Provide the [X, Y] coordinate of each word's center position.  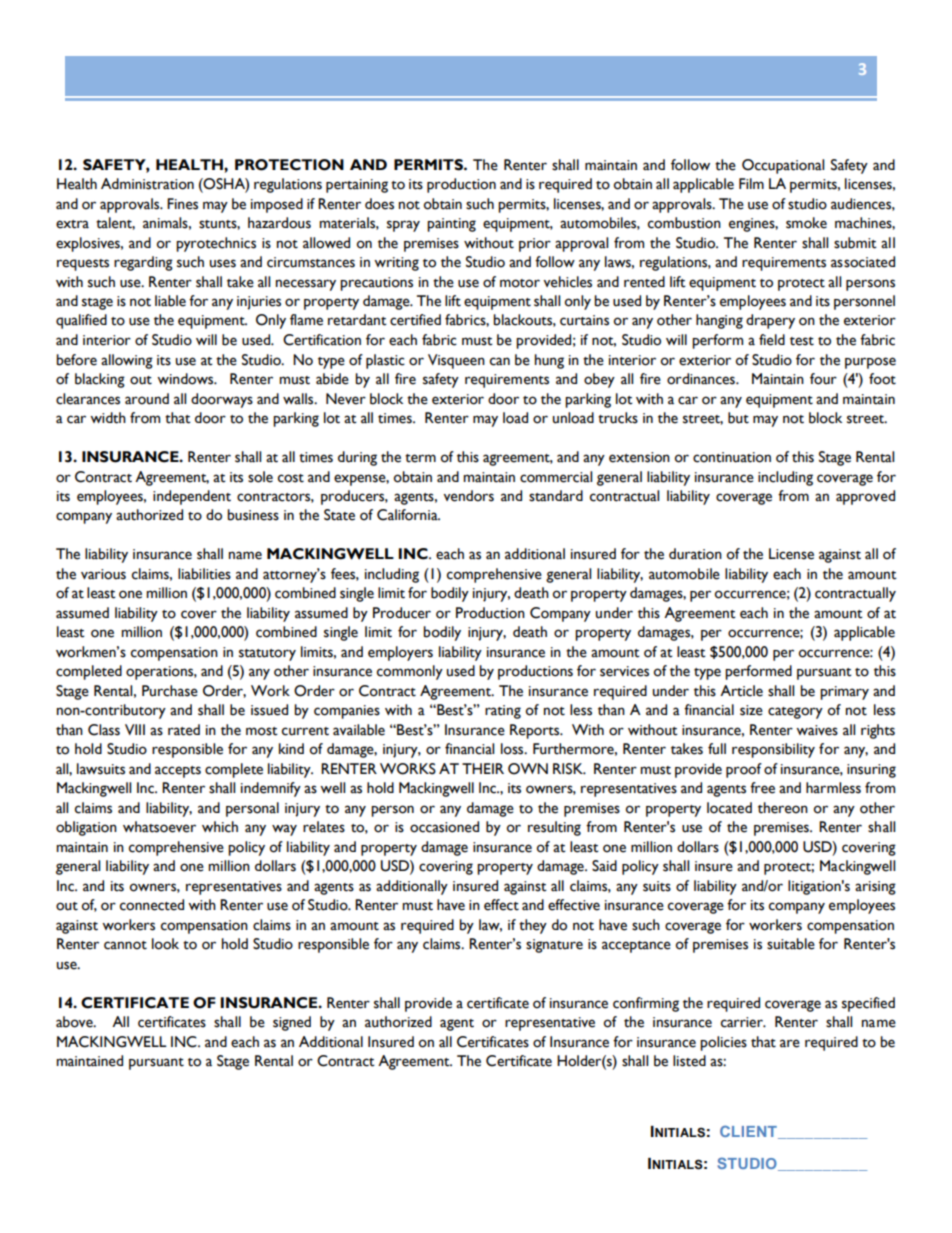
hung [549, 361]
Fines [182, 204]
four [823, 379]
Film [751, 183]
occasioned [444, 827]
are [790, 1043]
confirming [646, 1004]
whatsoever [159, 827]
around [147, 399]
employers [400, 653]
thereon [783, 808]
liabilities [204, 574]
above [75, 1022]
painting [451, 225]
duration [695, 554]
